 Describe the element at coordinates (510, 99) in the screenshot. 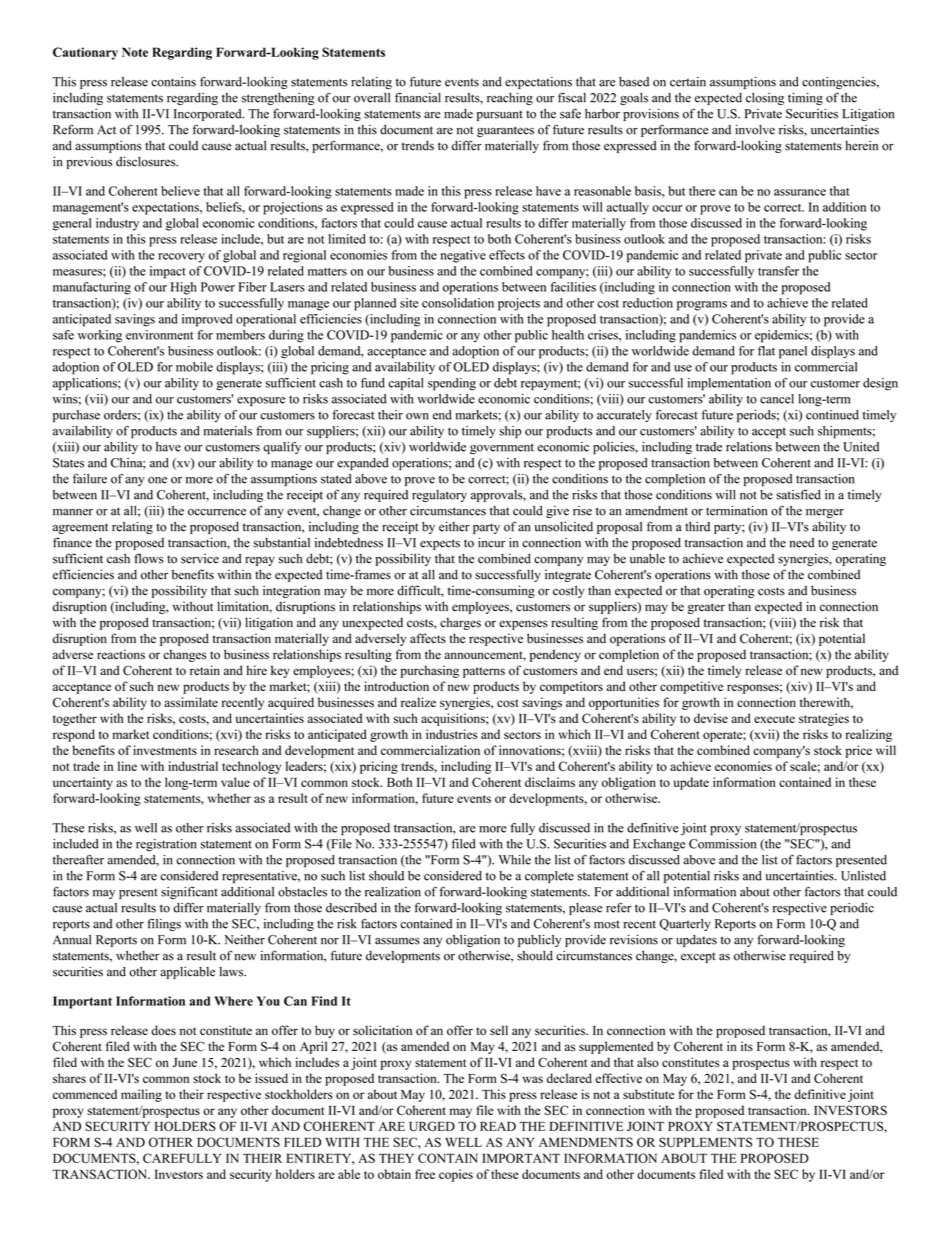

I see `reaching` at that location.
